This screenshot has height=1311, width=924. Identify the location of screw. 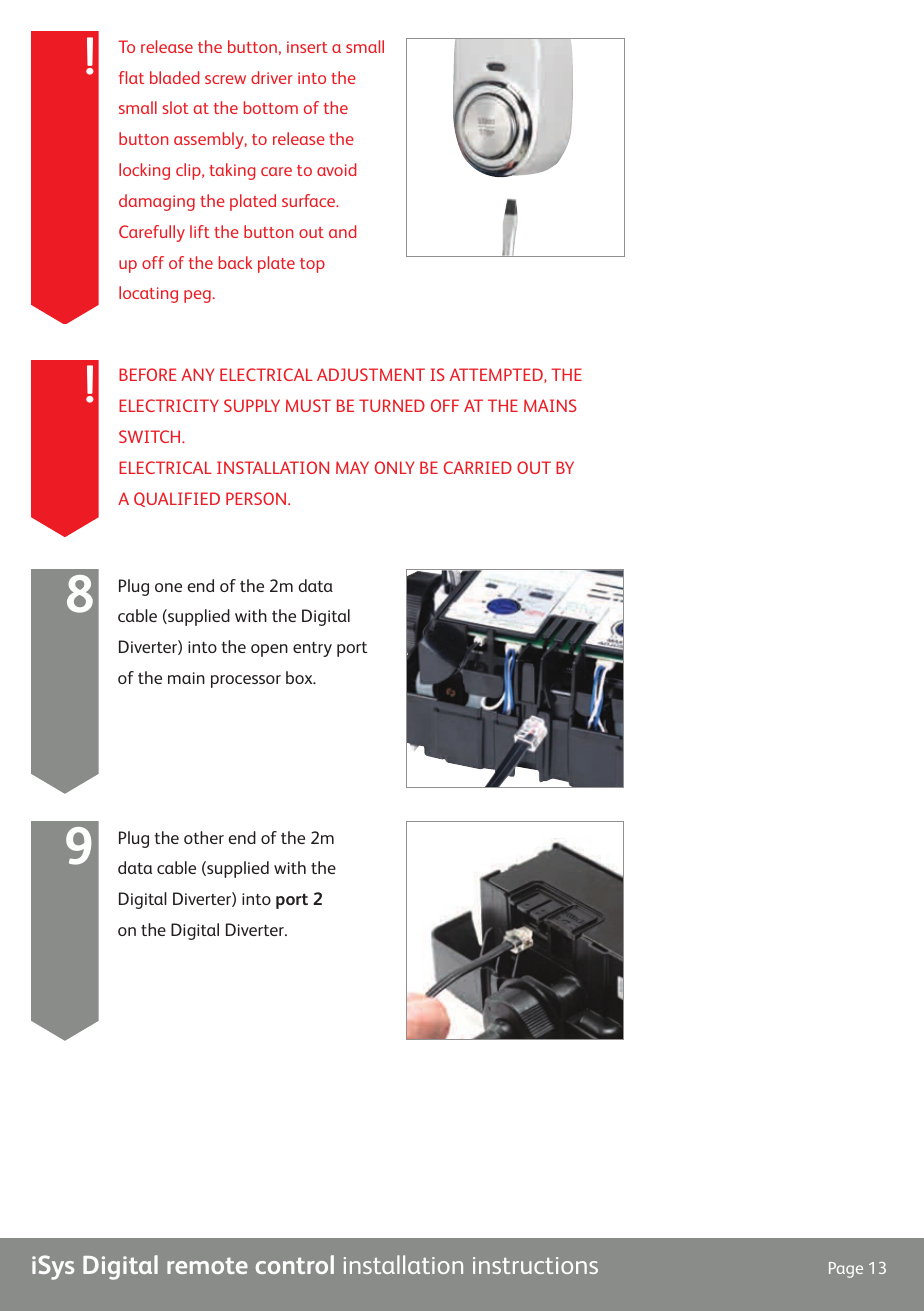
(225, 79).
